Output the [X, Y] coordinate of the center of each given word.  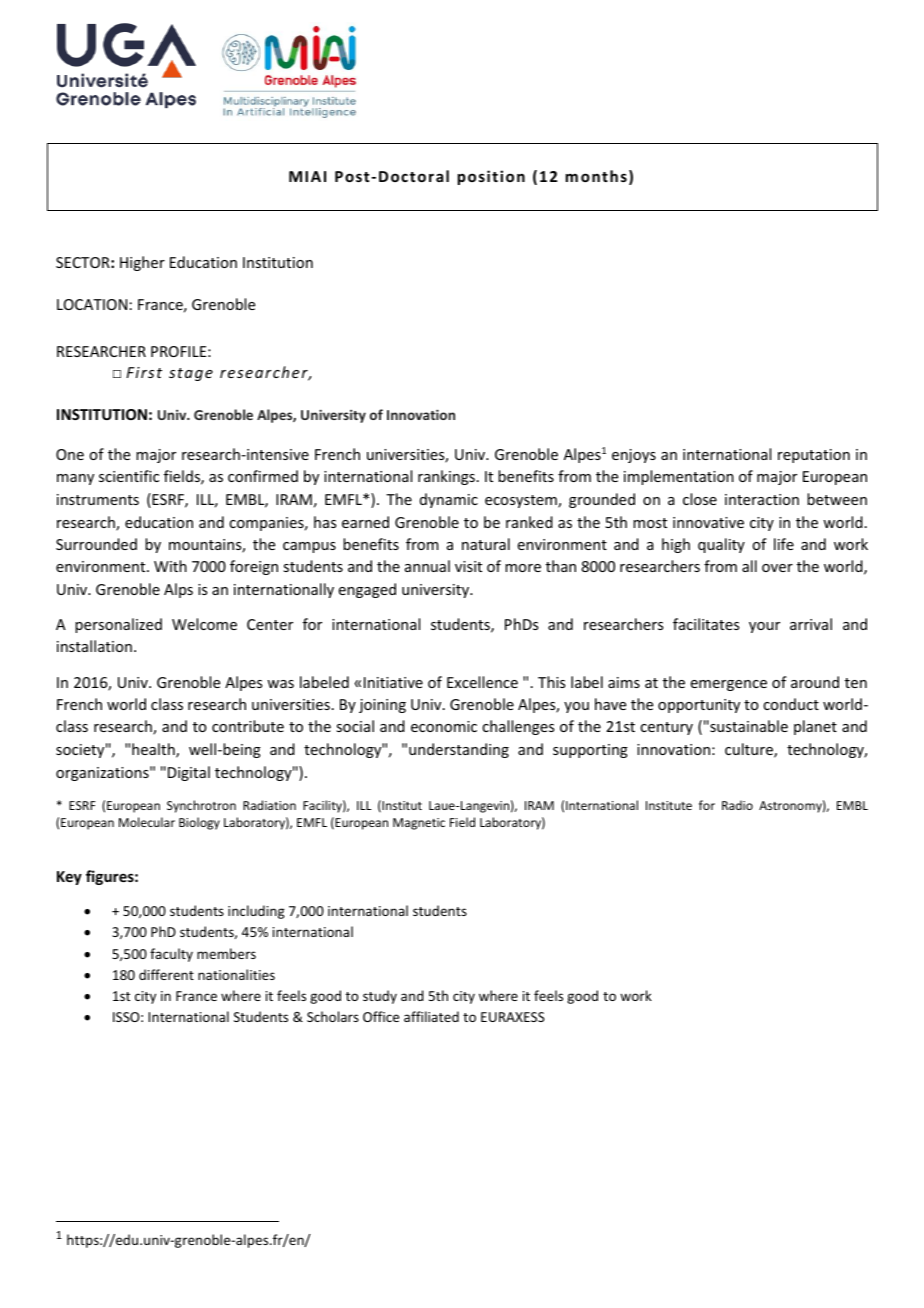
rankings [446, 477]
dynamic [449, 500]
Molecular [147, 822]
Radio [737, 805]
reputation [814, 456]
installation [94, 646]
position [491, 177]
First [144, 372]
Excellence [482, 682]
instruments [98, 499]
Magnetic [419, 824]
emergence [729, 685]
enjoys [634, 456]
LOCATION [92, 304]
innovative [708, 522]
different [166, 974]
